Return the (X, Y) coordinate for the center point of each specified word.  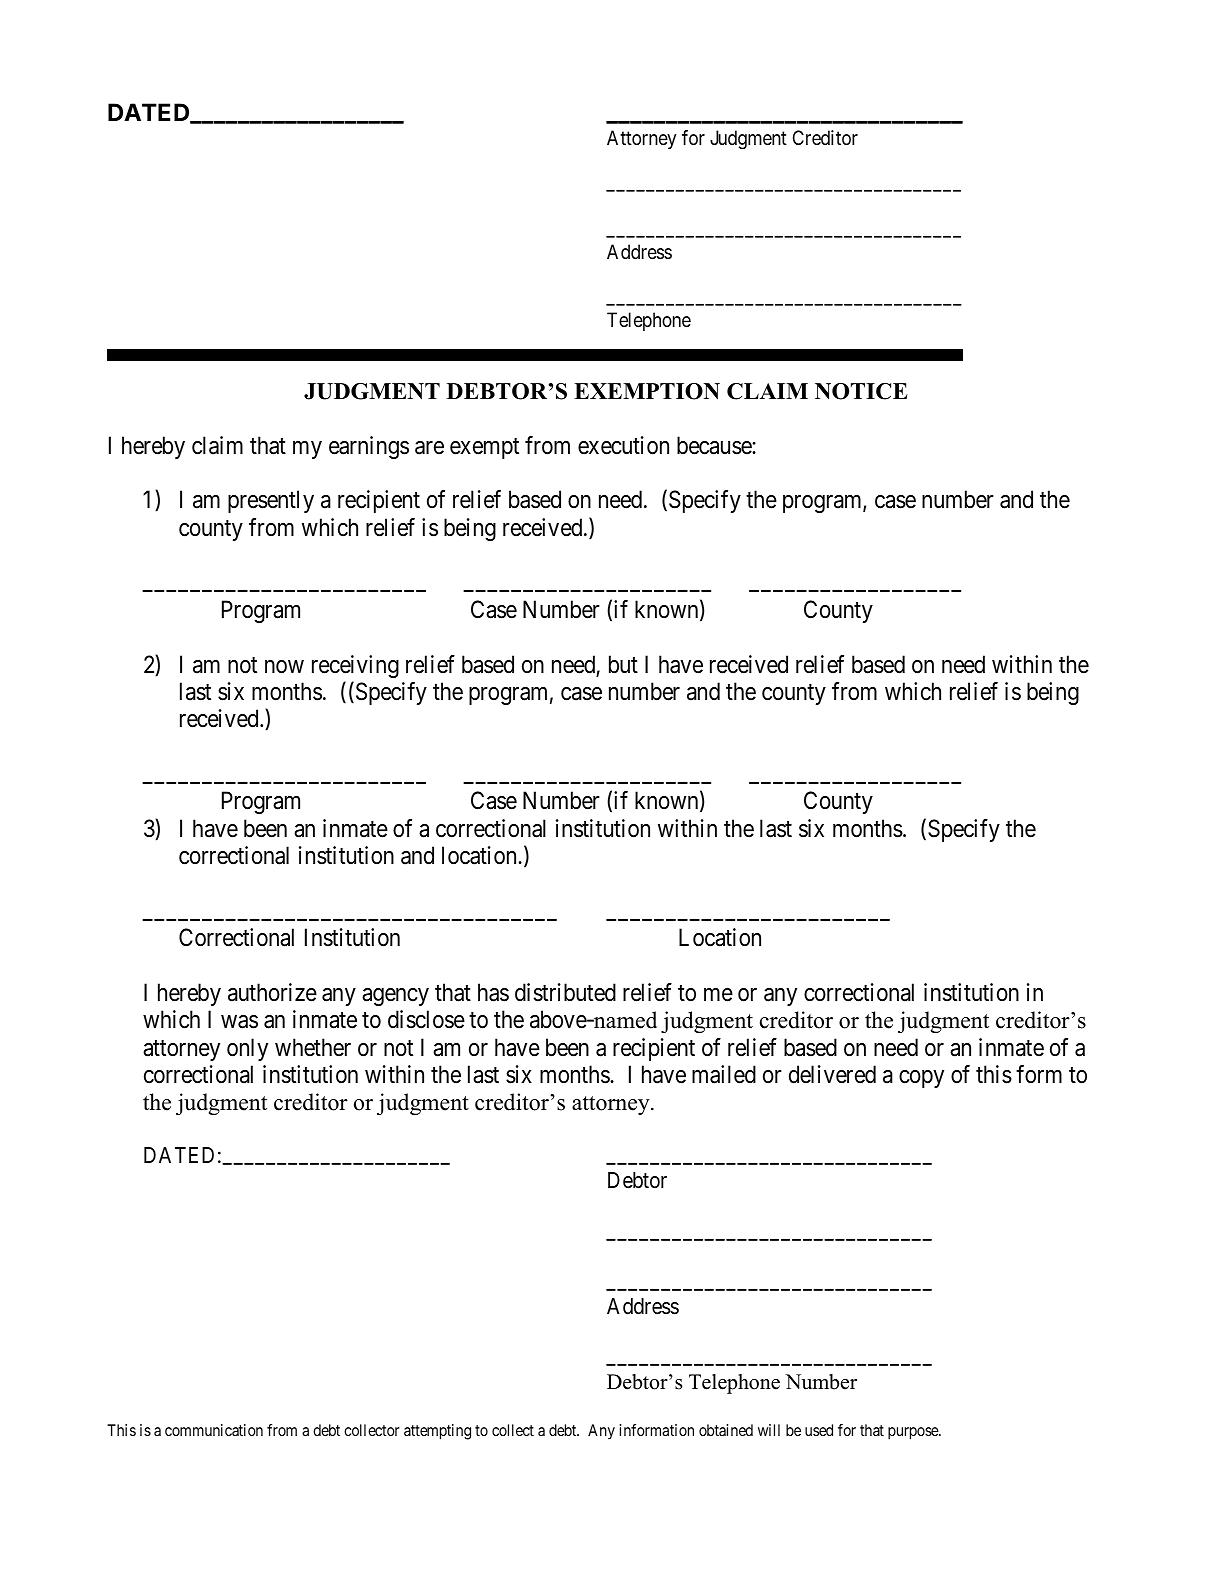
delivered (832, 1074)
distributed (565, 992)
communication (214, 1430)
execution (623, 445)
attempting (437, 1432)
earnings (369, 447)
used (819, 1430)
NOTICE (861, 391)
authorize (272, 992)
